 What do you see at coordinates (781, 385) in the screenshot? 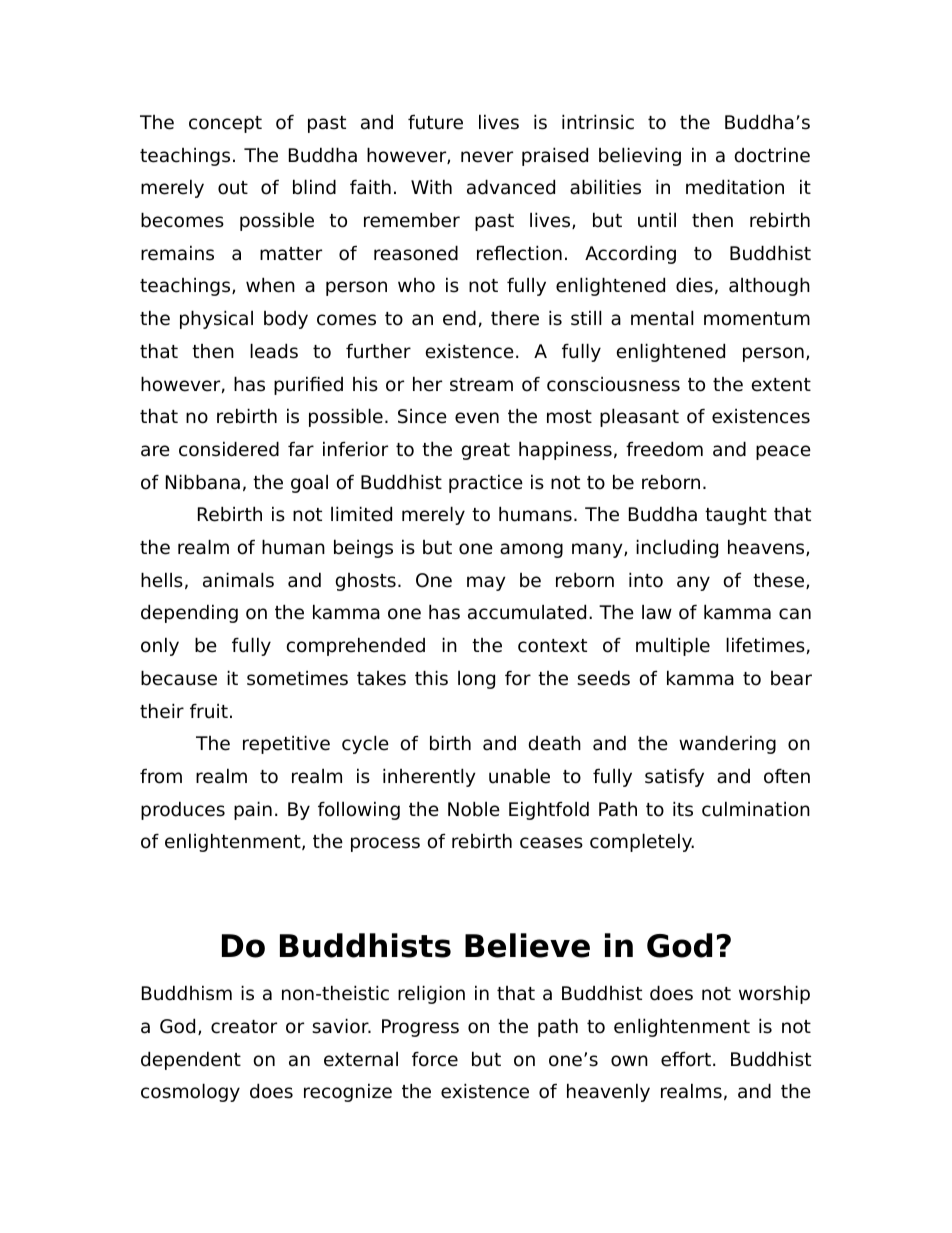
I see `extent` at bounding box center [781, 385].
